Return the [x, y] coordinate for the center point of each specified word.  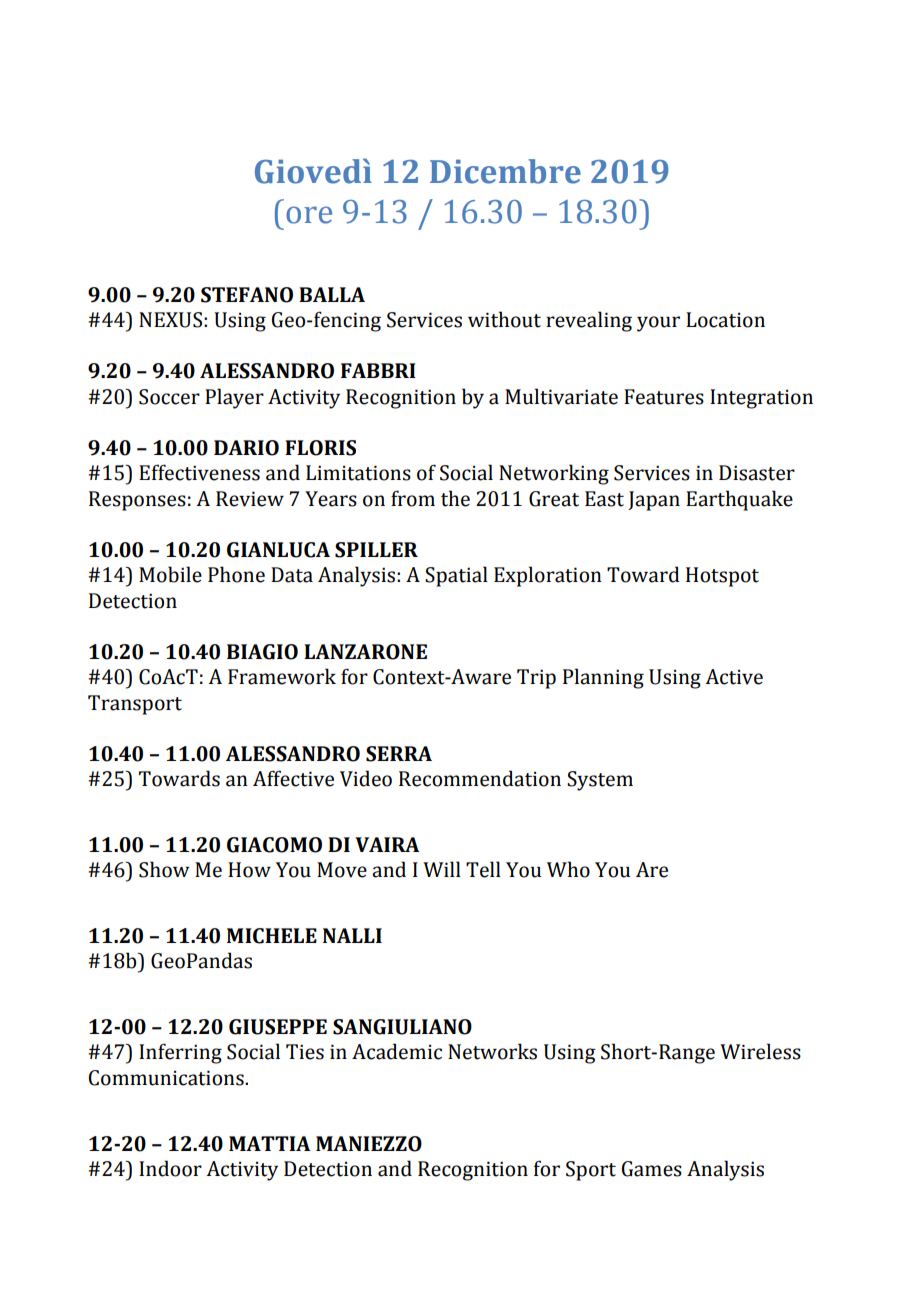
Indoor [170, 1168]
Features [664, 397]
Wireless [760, 1051]
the [455, 498]
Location [725, 320]
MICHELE [272, 936]
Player [234, 398]
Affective [293, 778]
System [600, 781]
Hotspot [722, 577]
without [504, 319]
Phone [236, 574]
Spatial [456, 576]
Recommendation [480, 778]
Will [442, 869]
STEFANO [247, 295]
